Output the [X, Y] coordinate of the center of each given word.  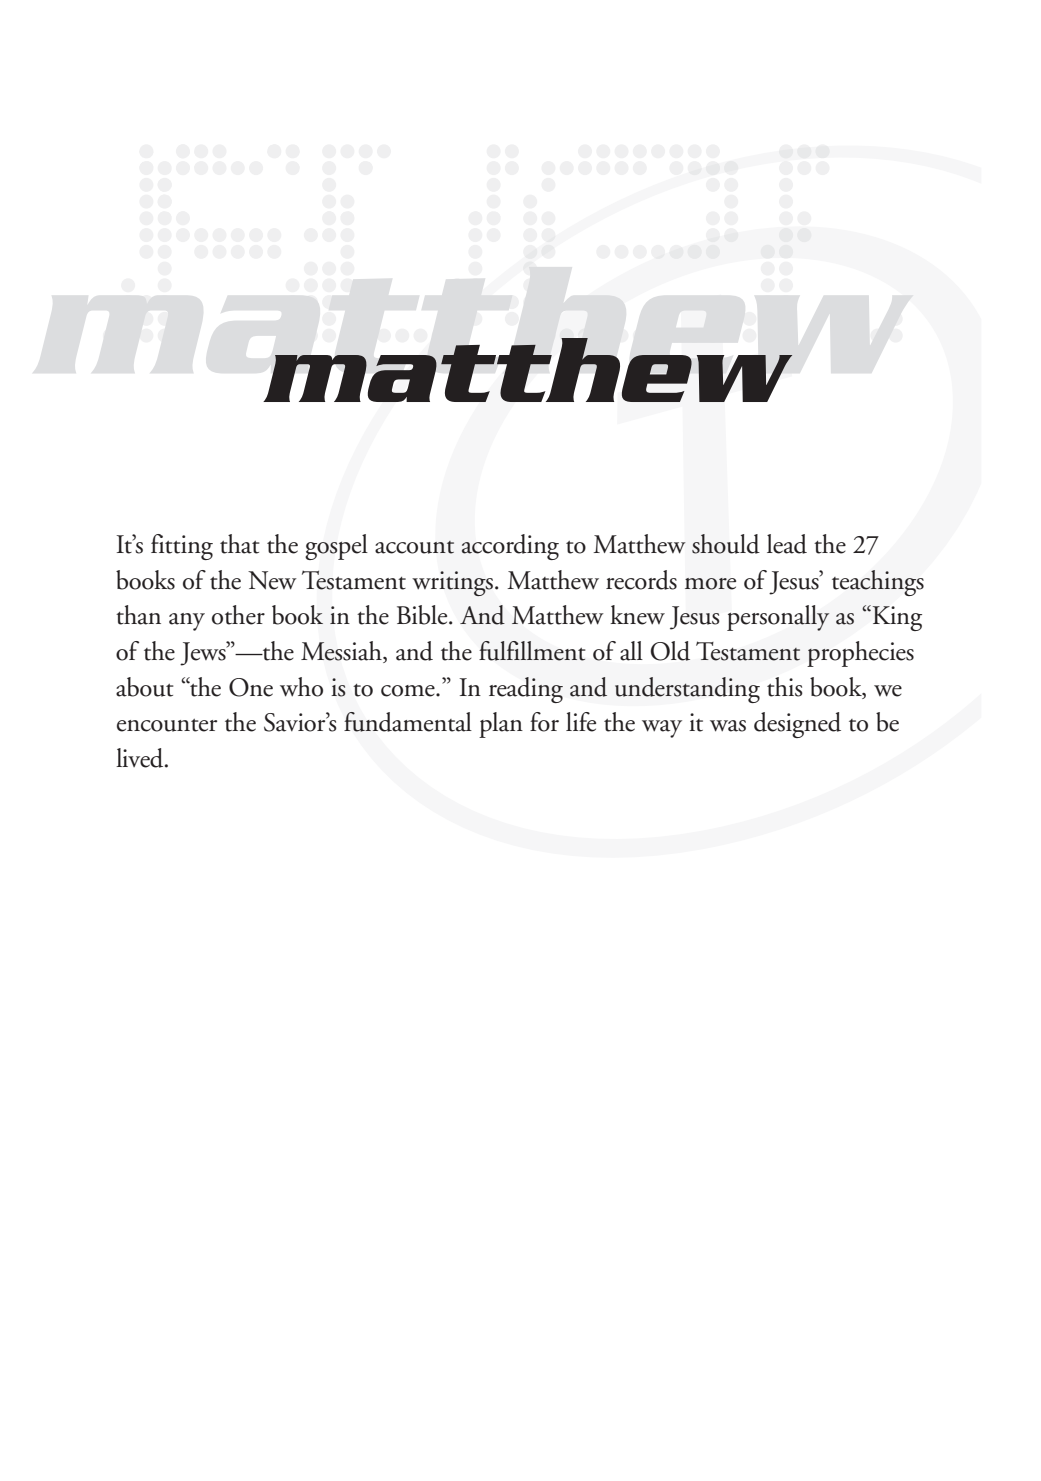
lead [787, 544]
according [510, 547]
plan [501, 725]
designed [797, 725]
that [240, 544]
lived [141, 758]
